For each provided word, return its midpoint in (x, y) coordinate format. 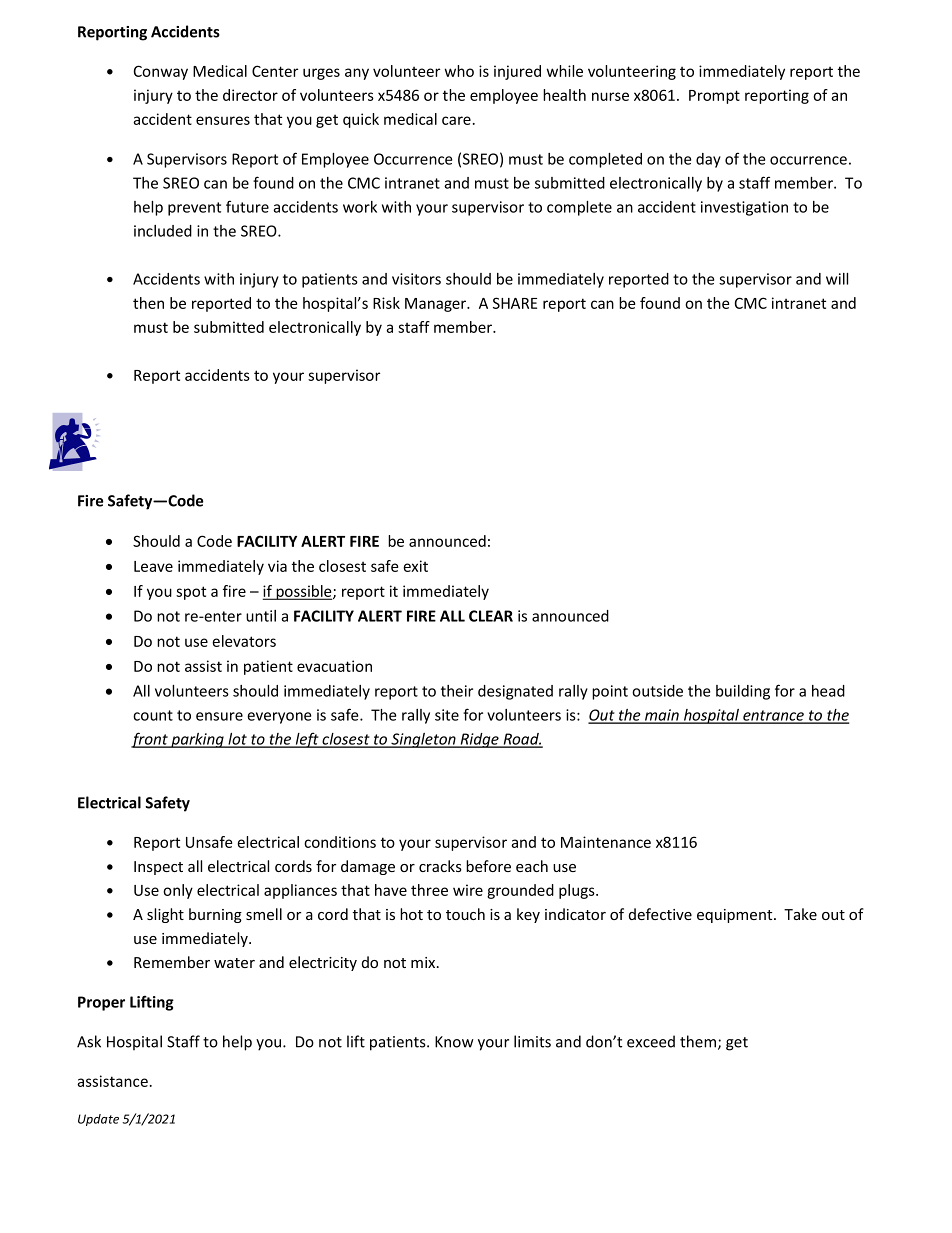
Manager (437, 305)
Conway (161, 72)
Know (454, 1042)
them (698, 1041)
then (148, 303)
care (456, 120)
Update (98, 1120)
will (837, 279)
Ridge (479, 740)
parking (197, 740)
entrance (773, 716)
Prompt (714, 97)
